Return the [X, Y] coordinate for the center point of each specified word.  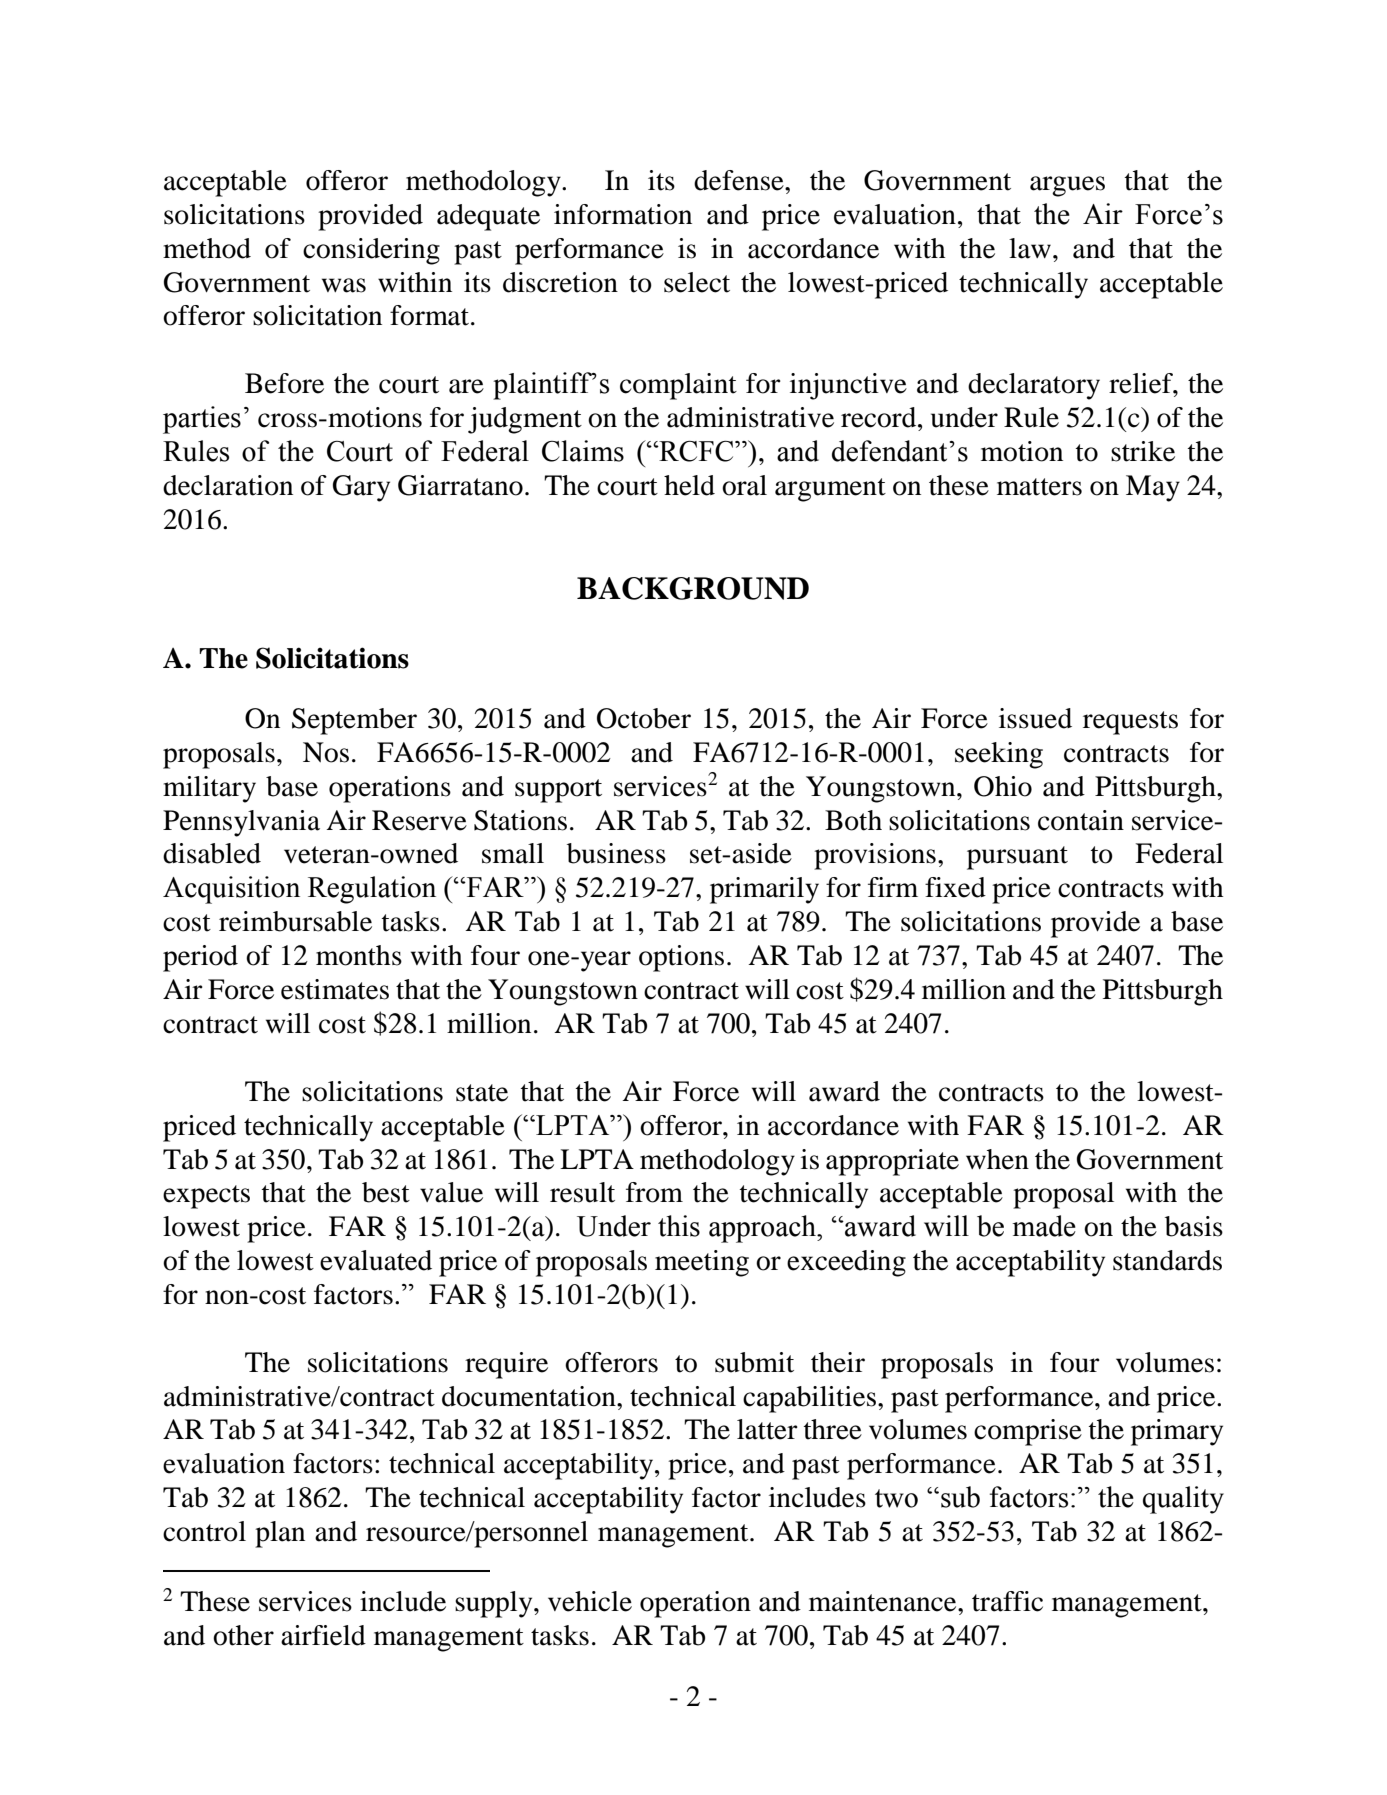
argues [1067, 186]
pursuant [1017, 858]
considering [371, 251]
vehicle [590, 1601]
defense [740, 180]
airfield [323, 1635]
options [681, 958]
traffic [1007, 1601]
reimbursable [295, 921]
